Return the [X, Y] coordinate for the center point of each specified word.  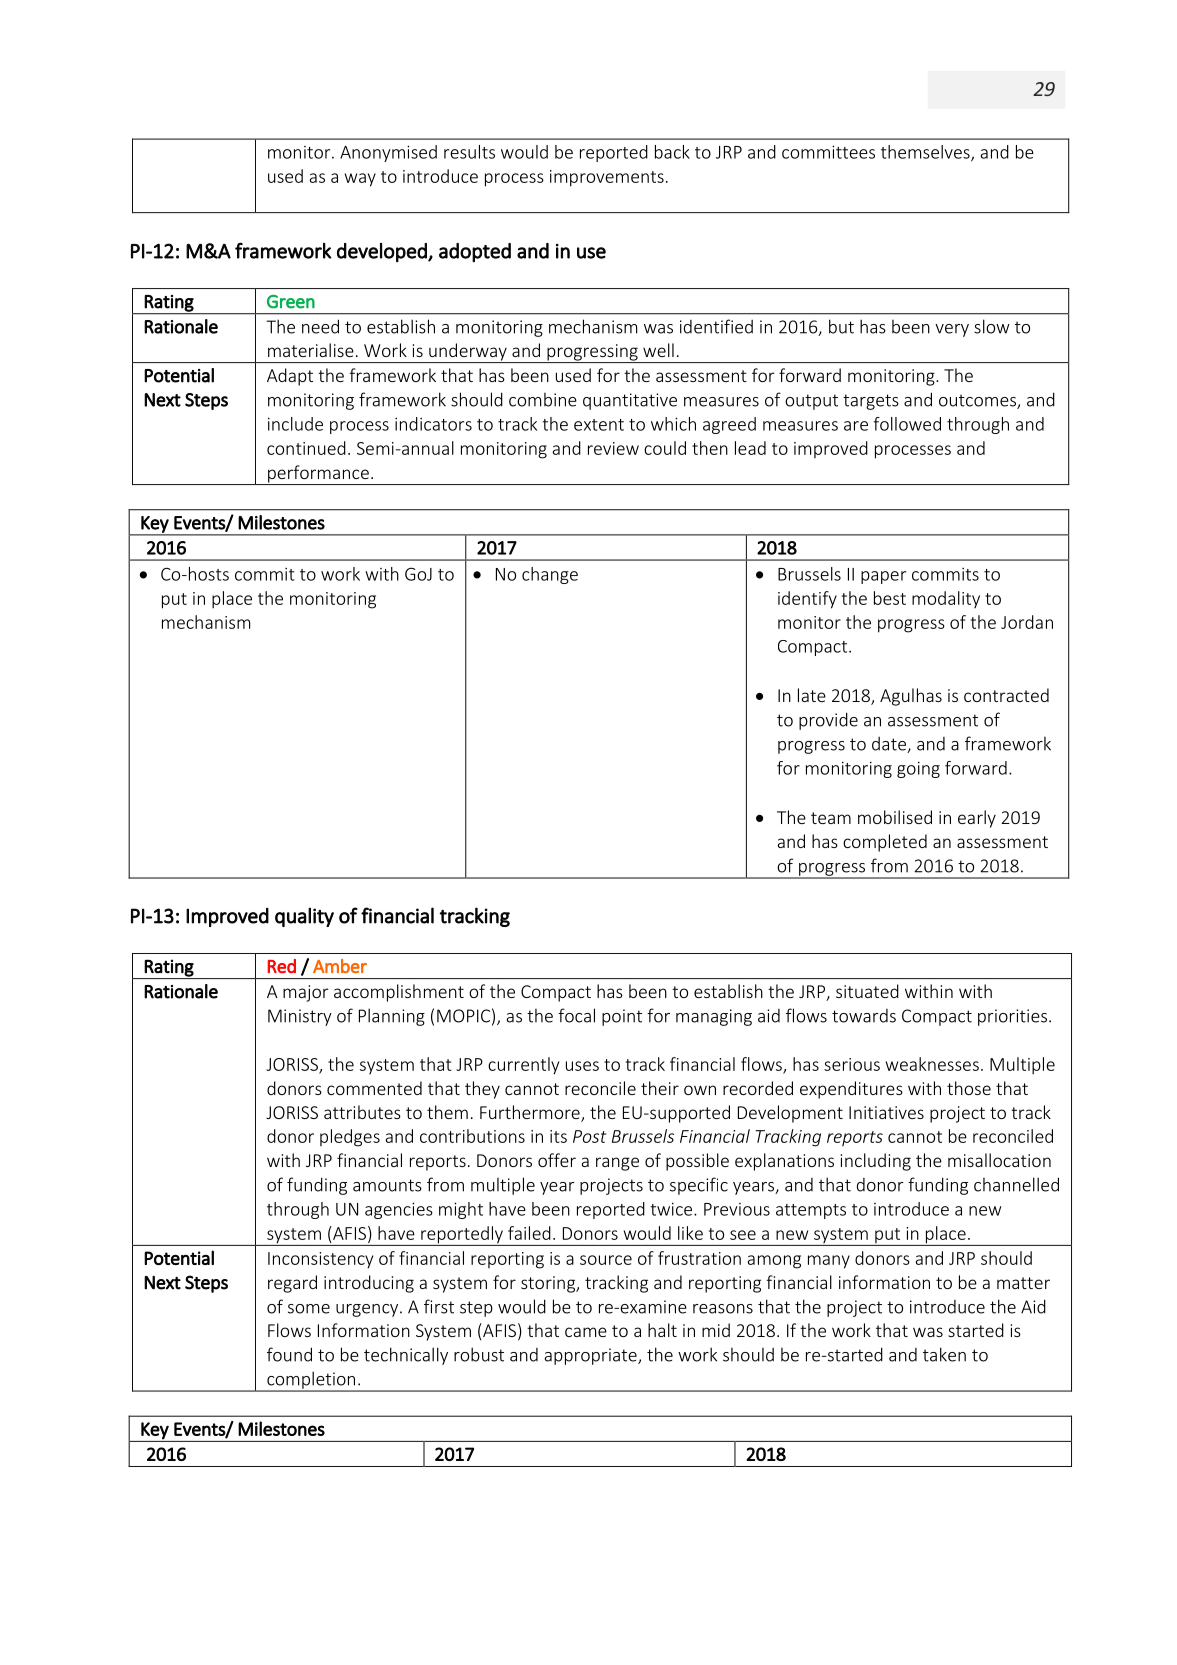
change [550, 575]
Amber [340, 966]
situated [867, 991]
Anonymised [388, 153]
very [952, 330]
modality [946, 599]
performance [318, 475]
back [672, 152]
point [622, 1017]
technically [406, 1356]
